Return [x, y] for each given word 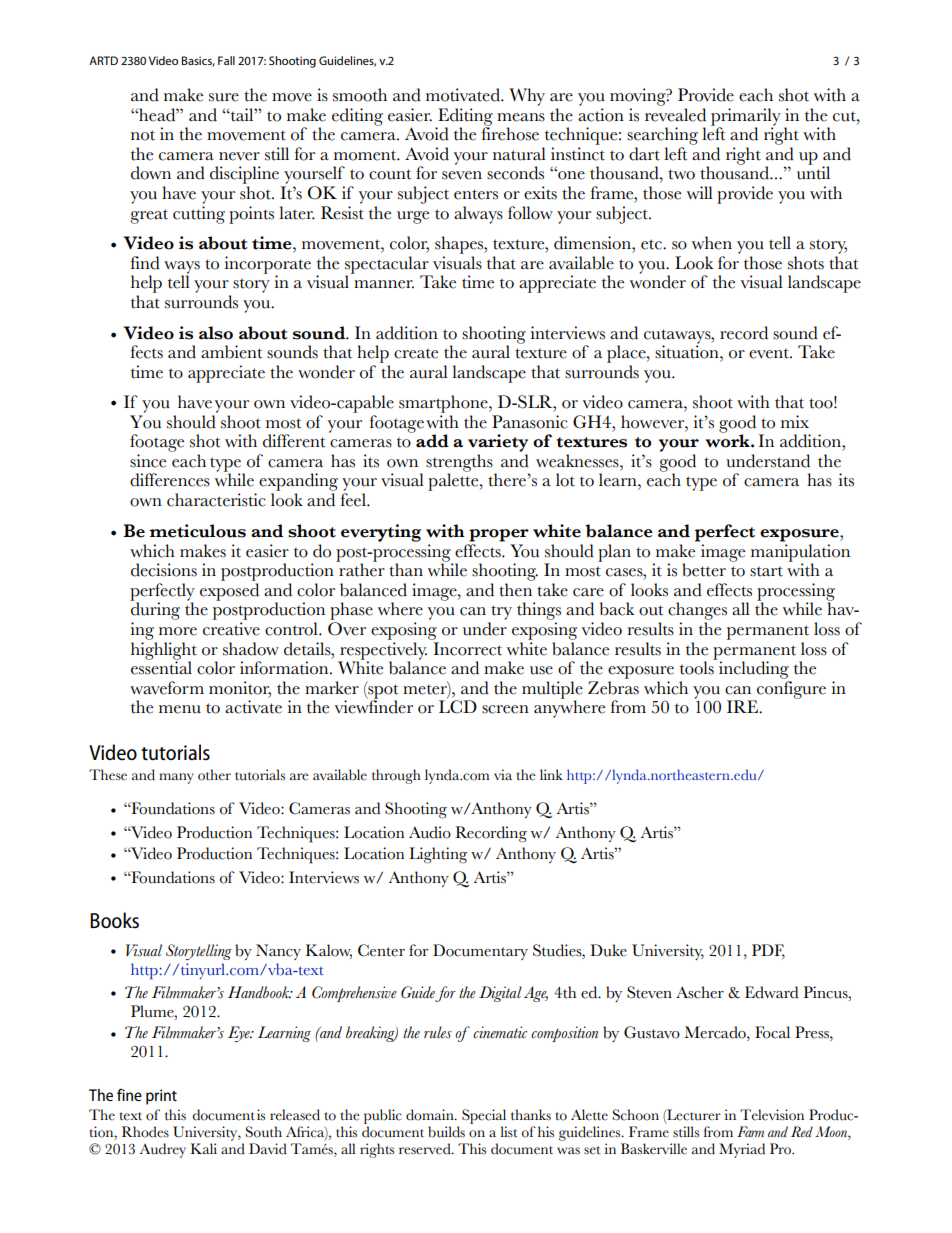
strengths [460, 464]
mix [795, 421]
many [176, 778]
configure [790, 691]
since [148, 461]
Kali [203, 1148]
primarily [746, 118]
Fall [226, 60]
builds [446, 1132]
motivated [464, 95]
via [503, 774]
